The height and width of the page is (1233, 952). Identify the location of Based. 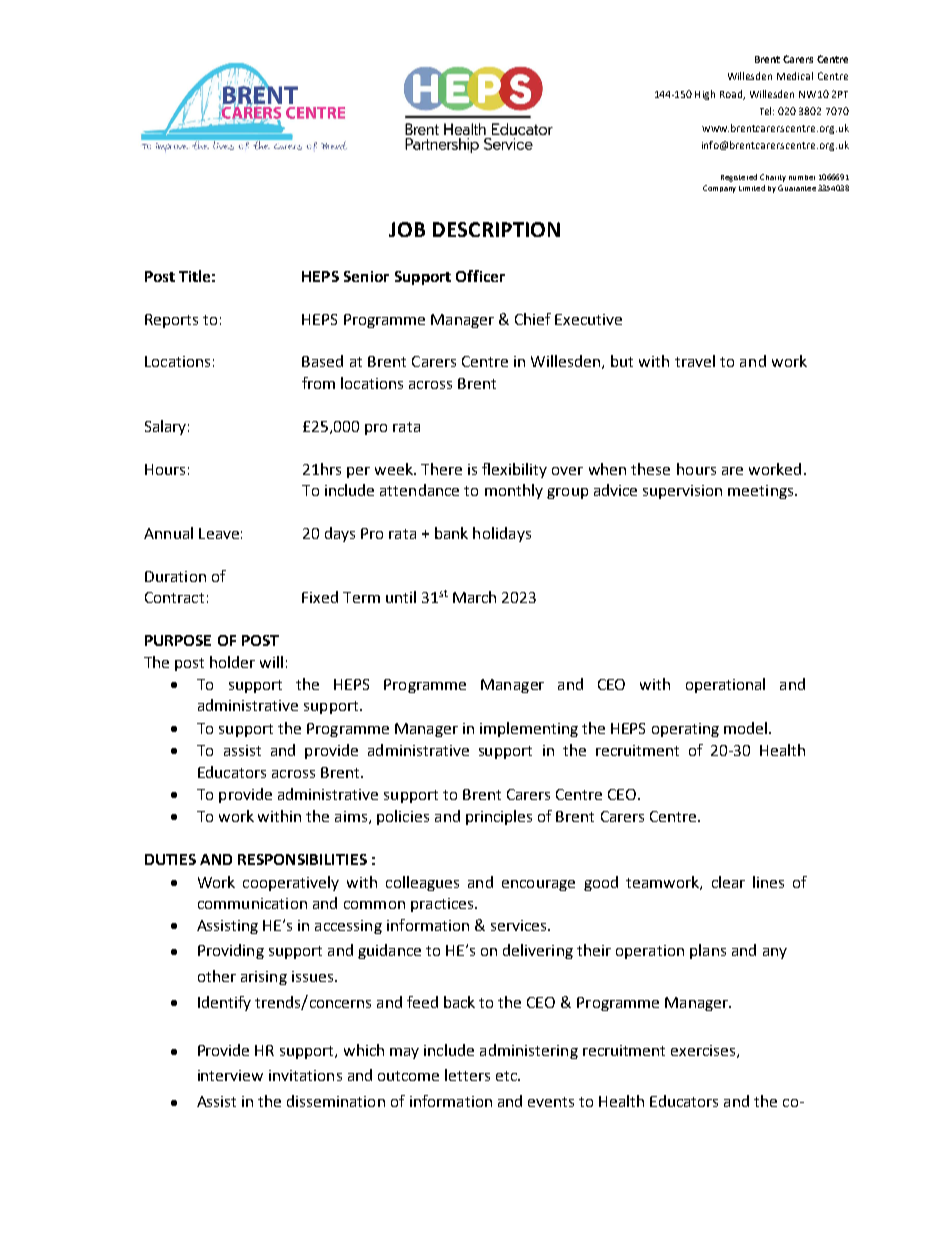
(322, 361).
